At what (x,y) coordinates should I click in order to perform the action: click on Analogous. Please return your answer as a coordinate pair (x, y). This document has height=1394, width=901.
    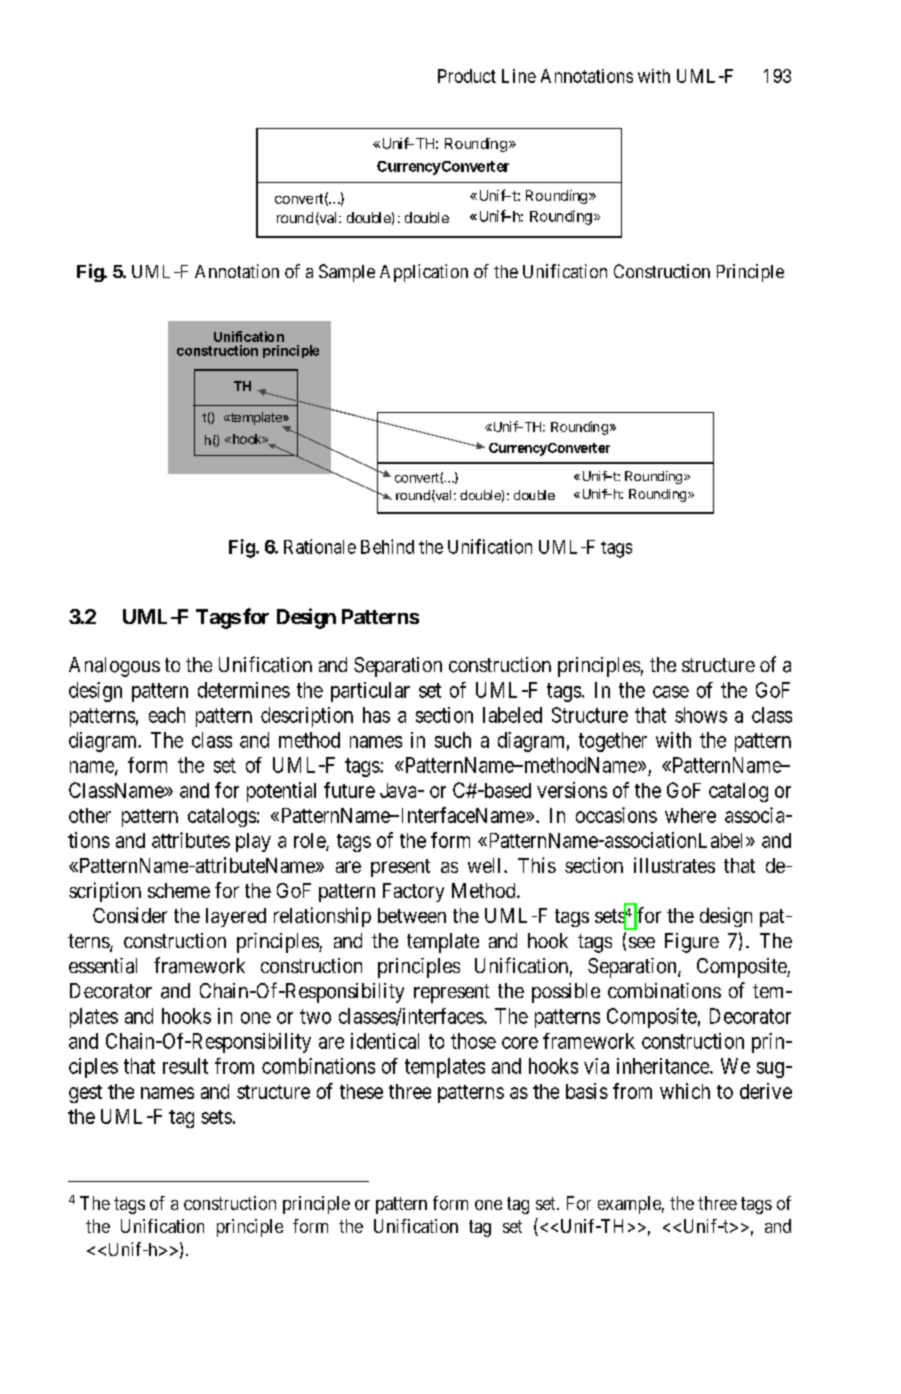
    Looking at the image, I should click on (114, 667).
